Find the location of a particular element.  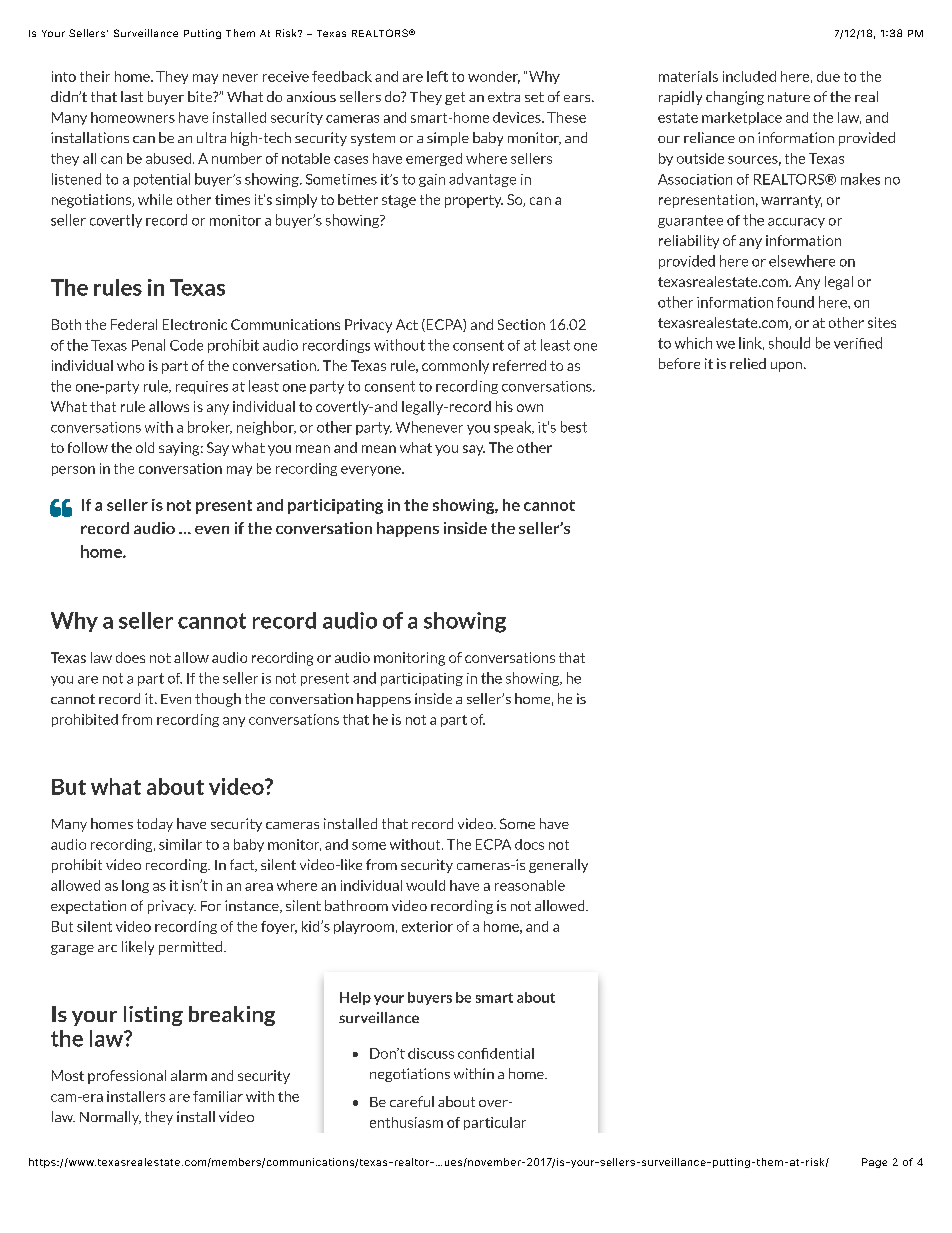

Section is located at coordinates (521, 324).
